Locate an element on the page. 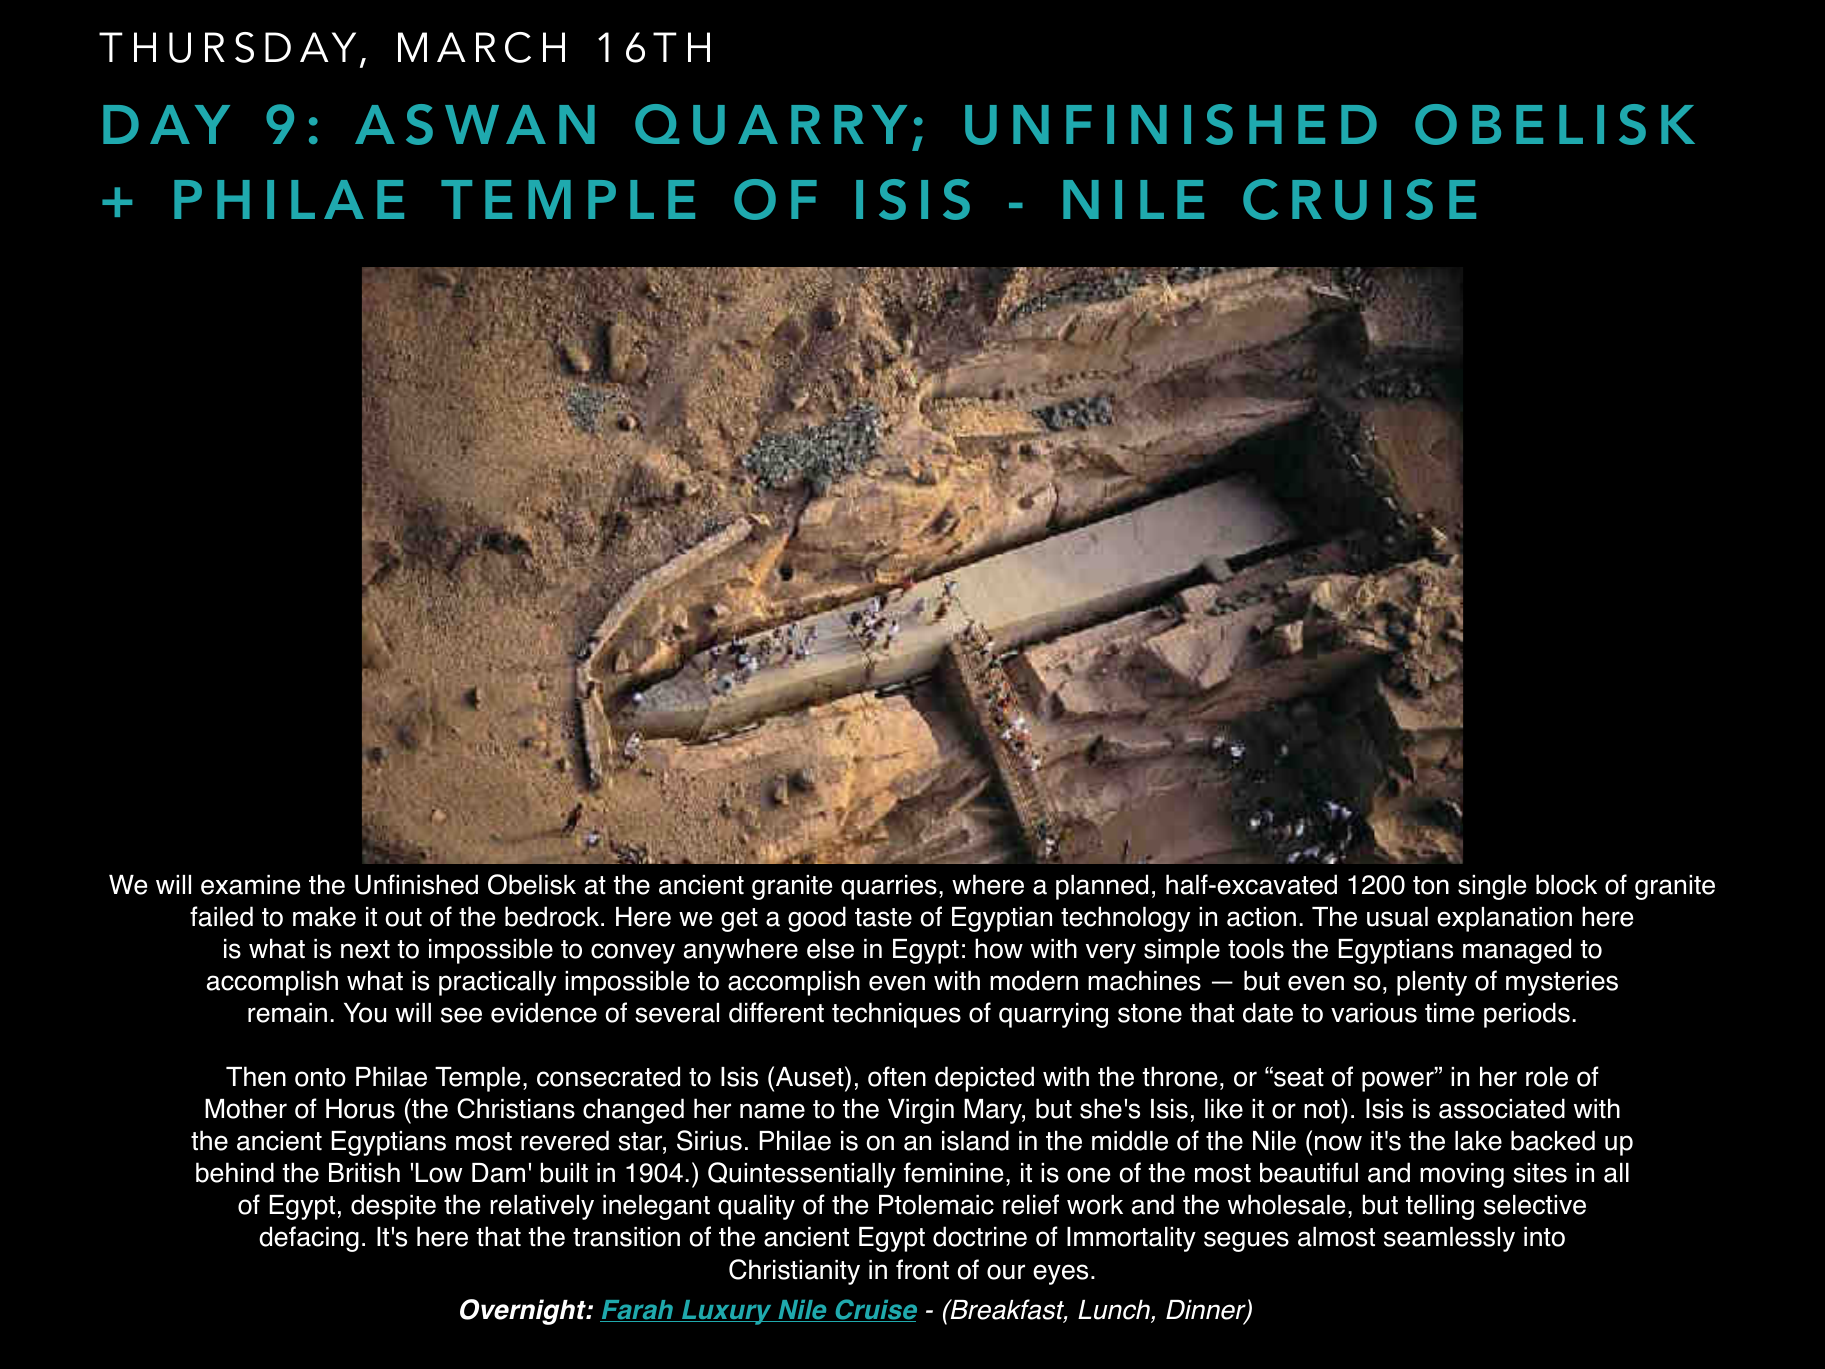 The height and width of the document is (1369, 1825). telling is located at coordinates (1440, 1207).
